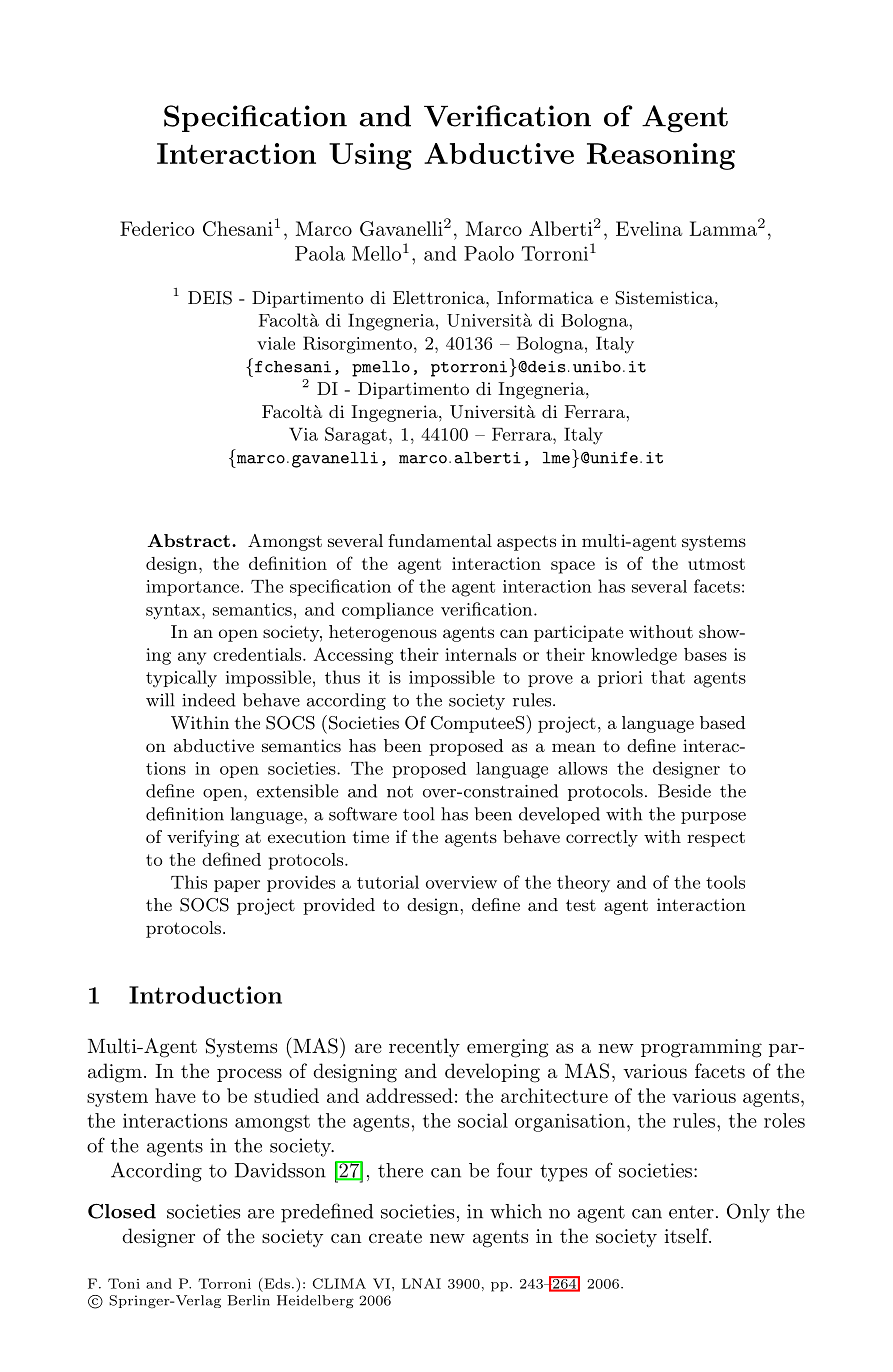  I want to click on create, so click(395, 1236).
